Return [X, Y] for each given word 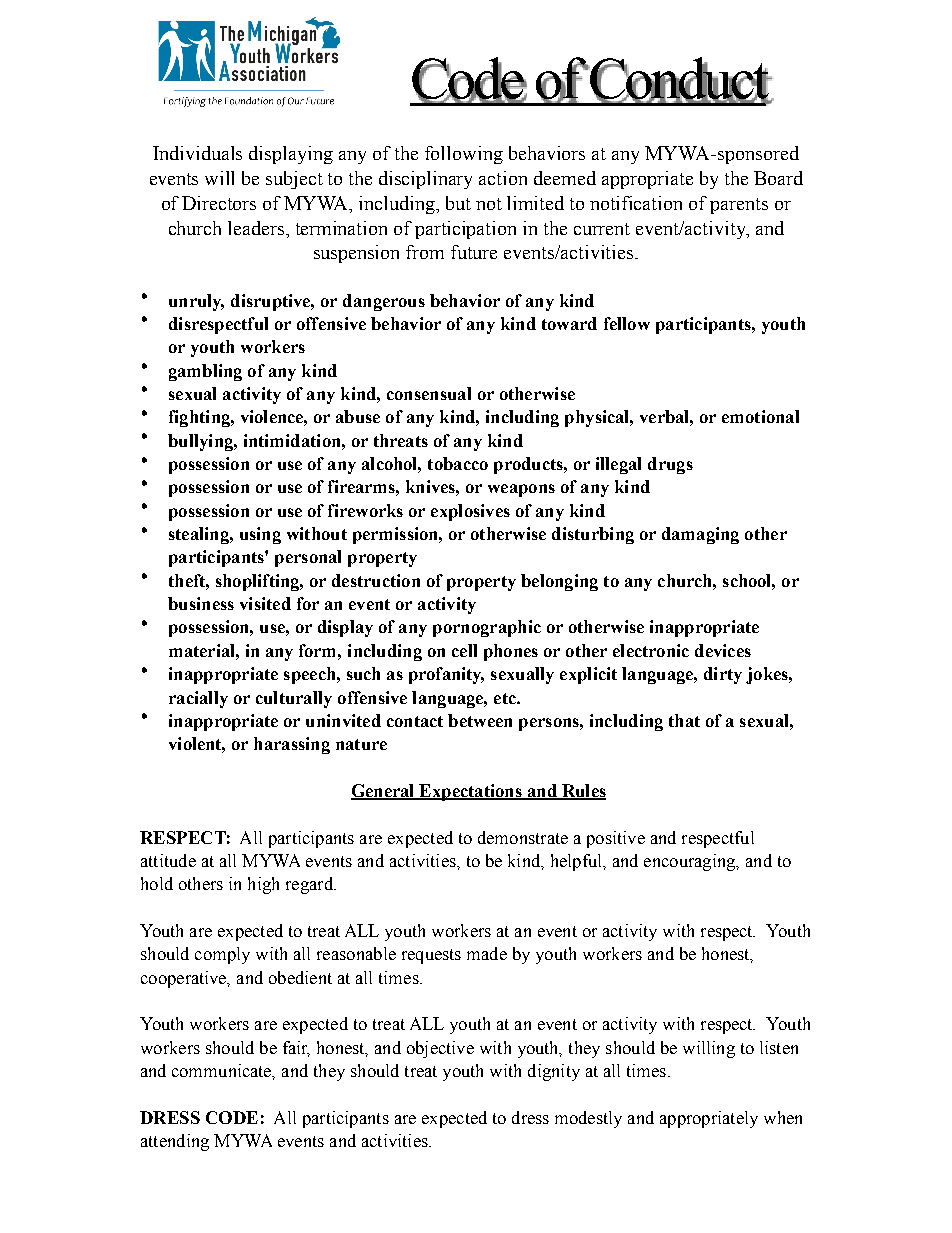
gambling [205, 372]
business [201, 603]
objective [440, 1049]
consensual [429, 393]
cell [464, 650]
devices [723, 650]
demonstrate [523, 837]
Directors [219, 203]
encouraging [691, 862]
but [458, 203]
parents [739, 206]
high [263, 885]
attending [175, 1142]
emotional [760, 416]
